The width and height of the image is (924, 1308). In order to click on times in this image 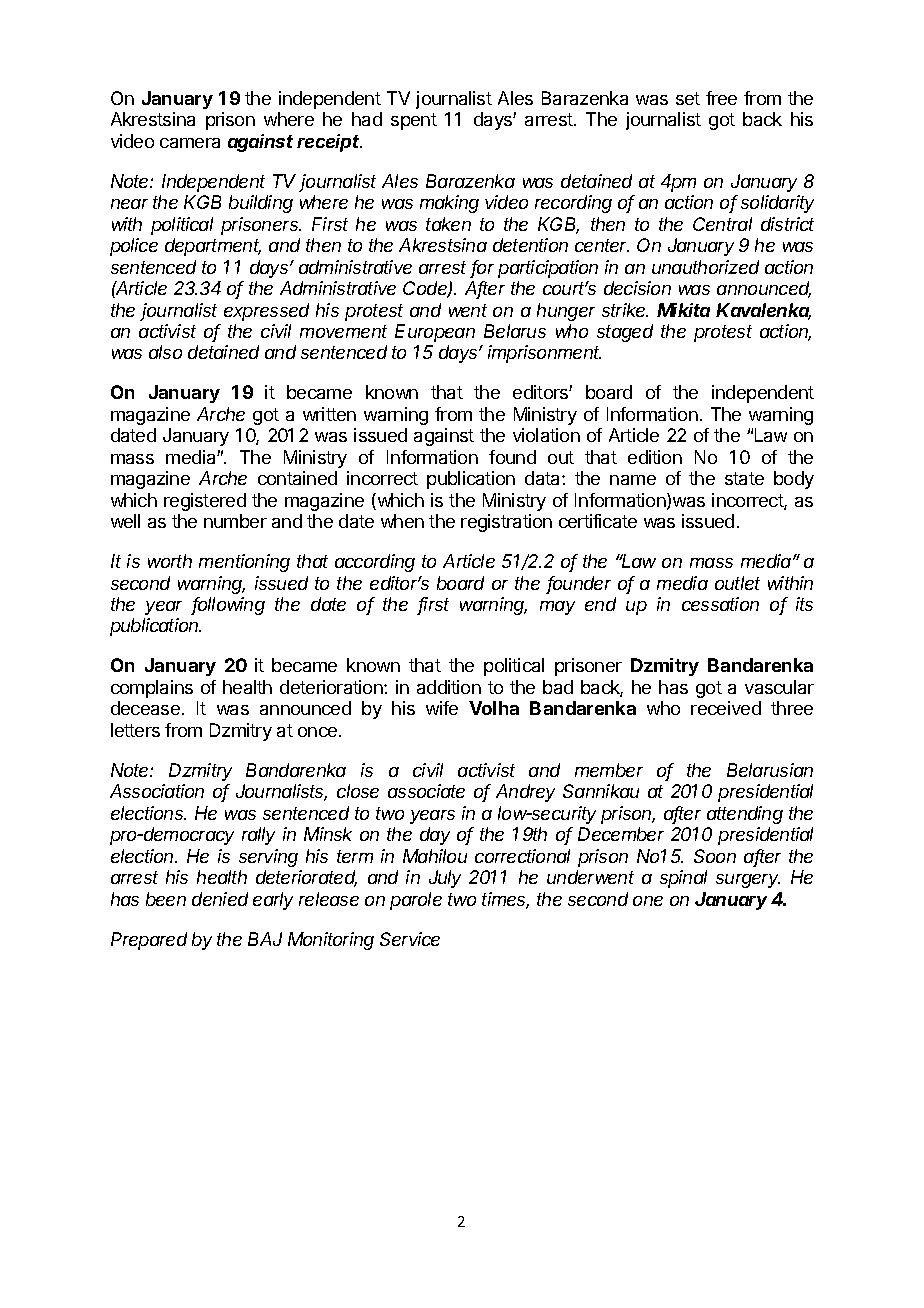, I will do `click(505, 900)`.
